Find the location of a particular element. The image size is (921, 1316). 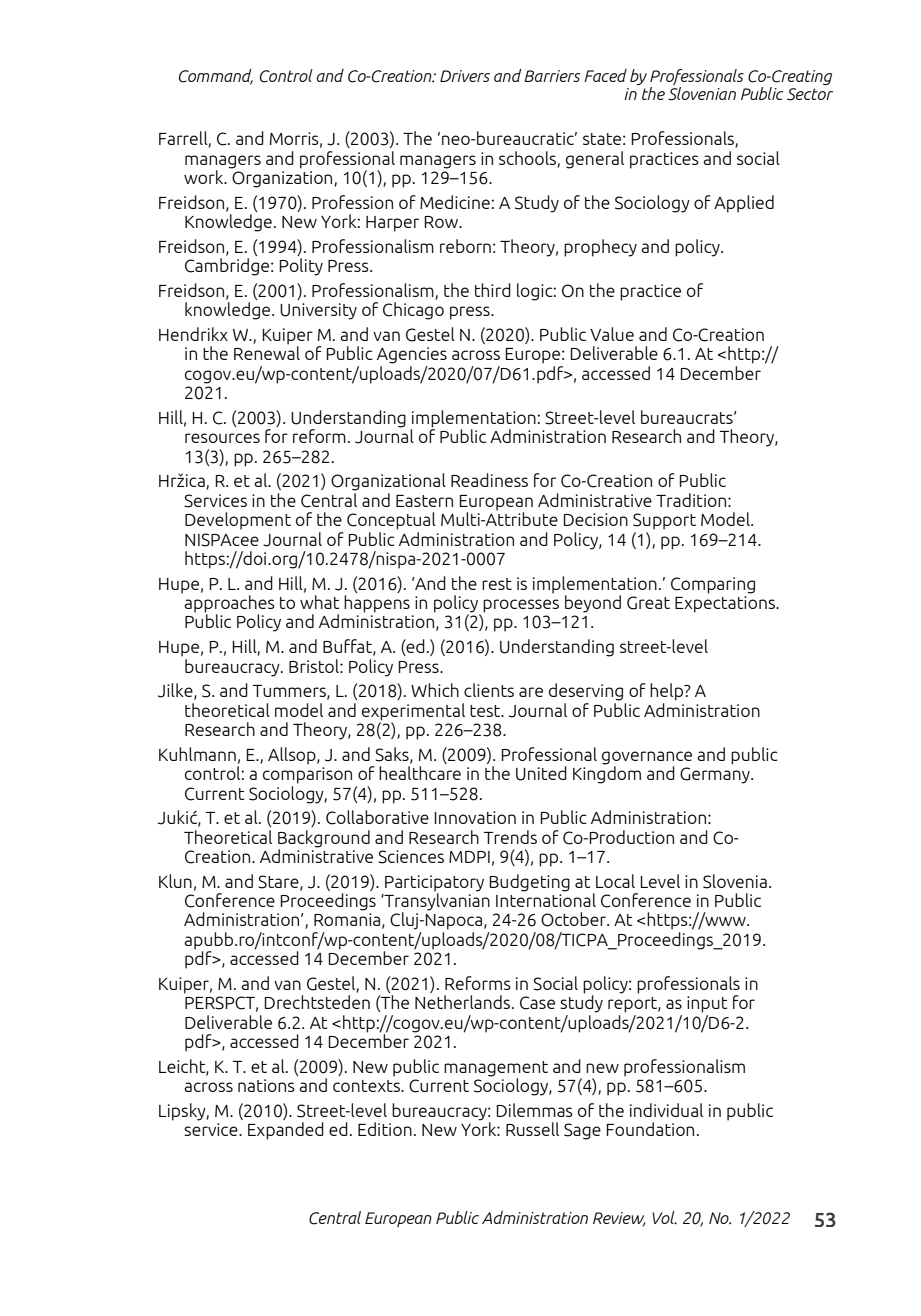

Development is located at coordinates (238, 521).
